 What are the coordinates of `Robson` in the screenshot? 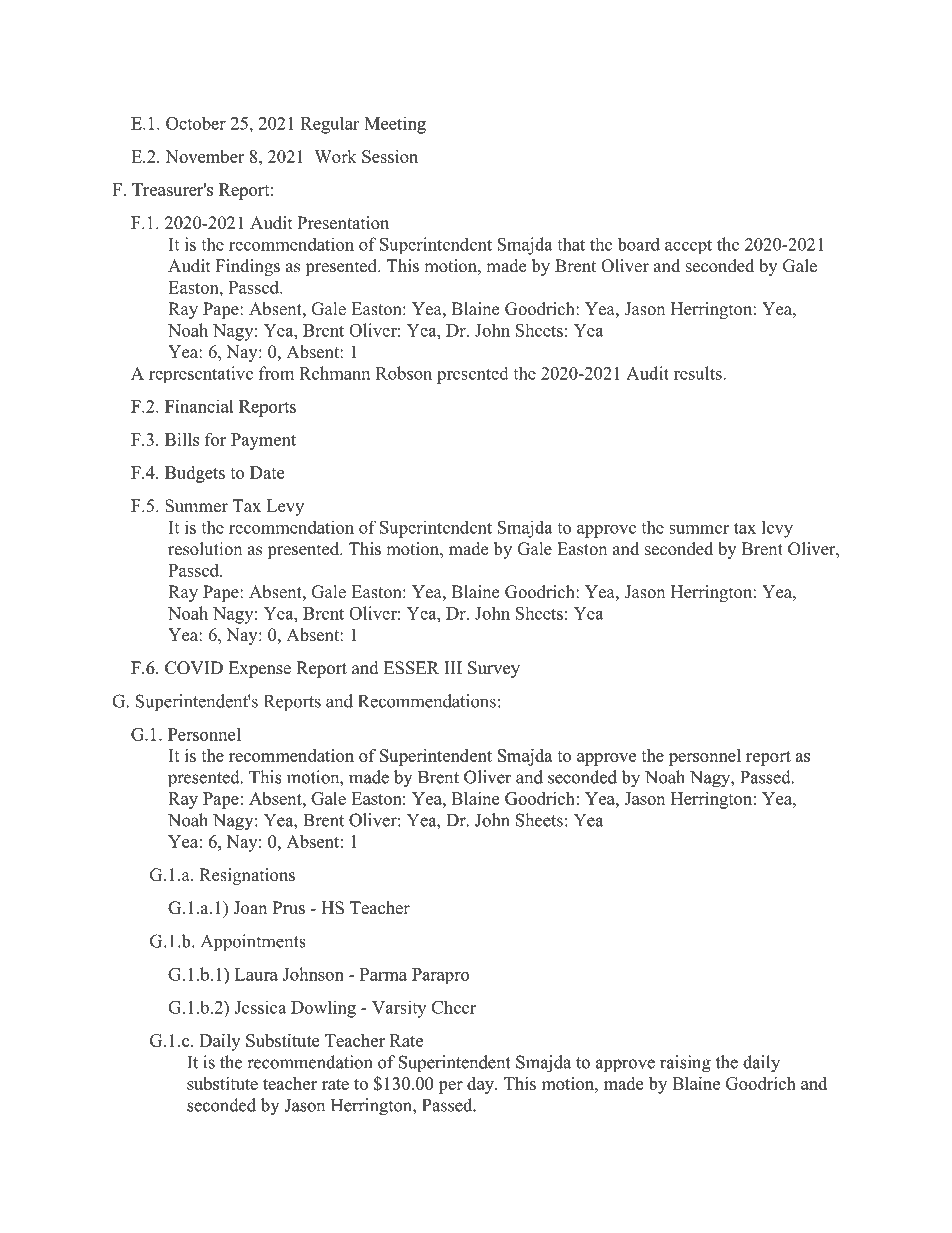 It's located at (404, 373).
